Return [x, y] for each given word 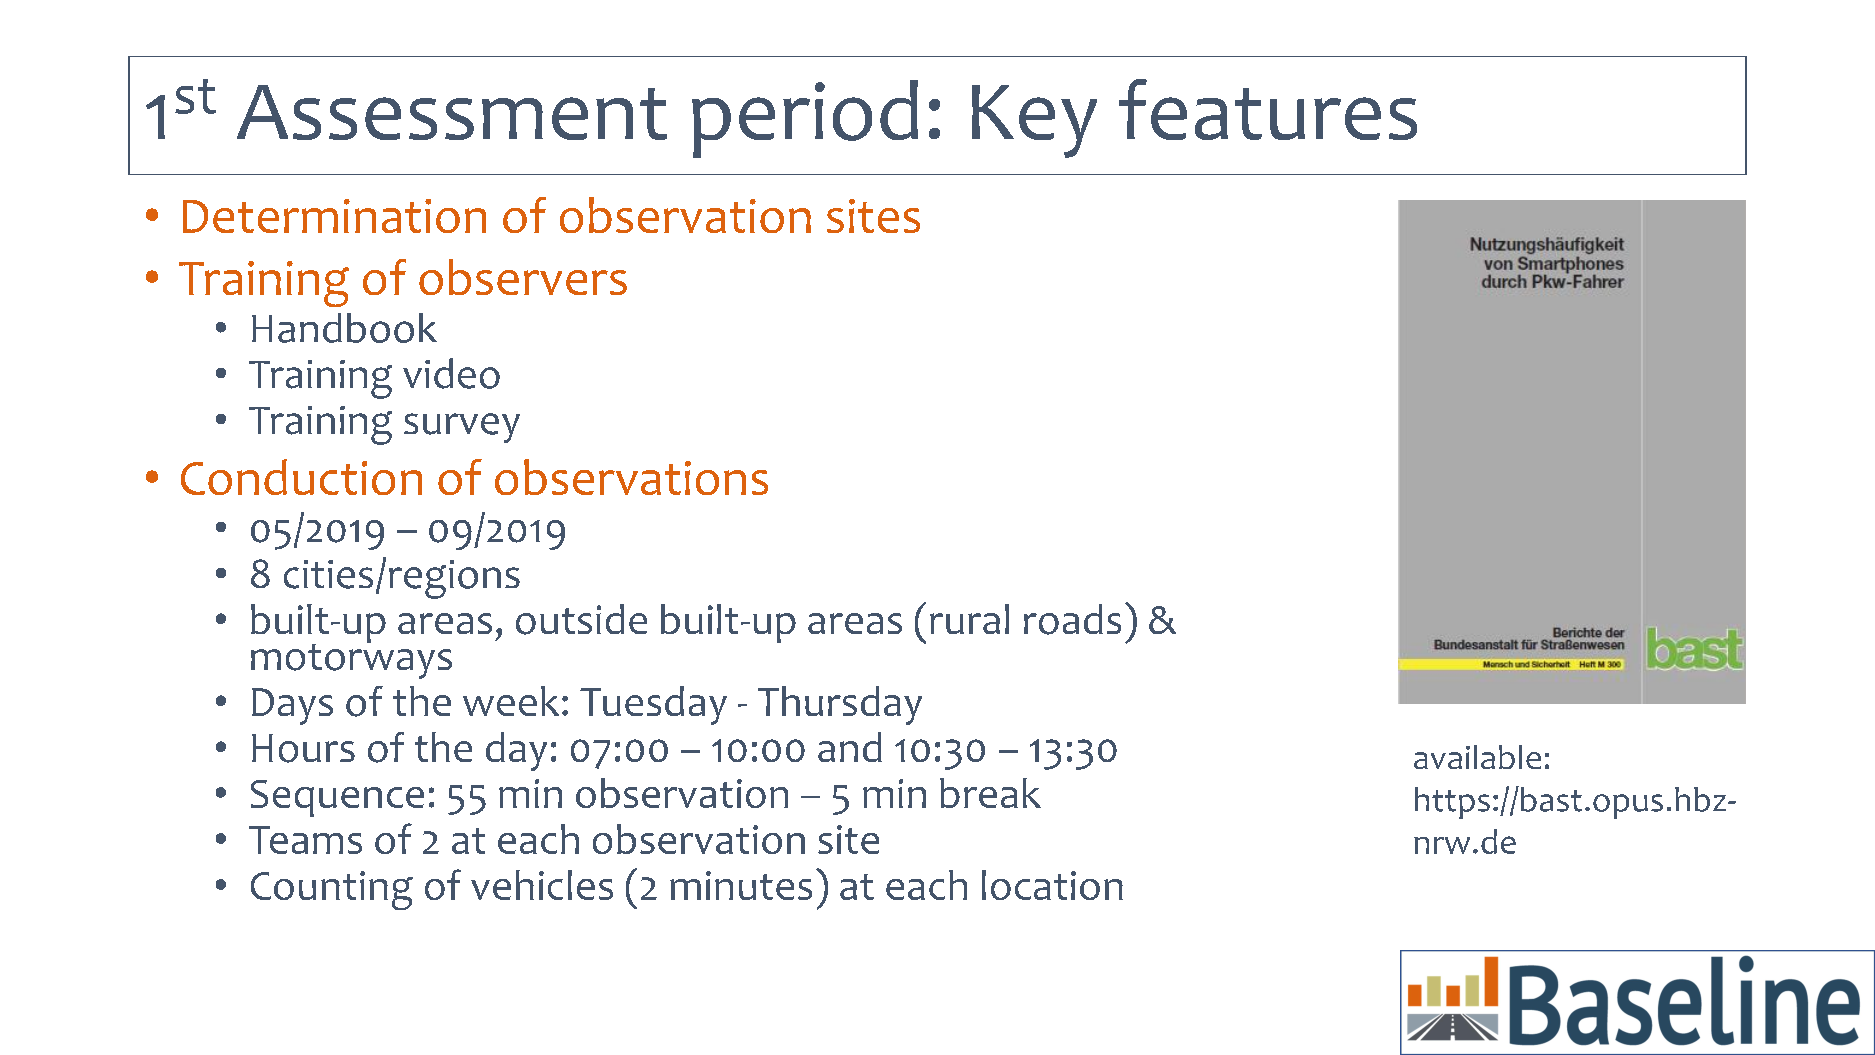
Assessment [452, 112]
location [1052, 885]
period [805, 119]
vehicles [542, 885]
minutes [741, 885]
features [1268, 109]
